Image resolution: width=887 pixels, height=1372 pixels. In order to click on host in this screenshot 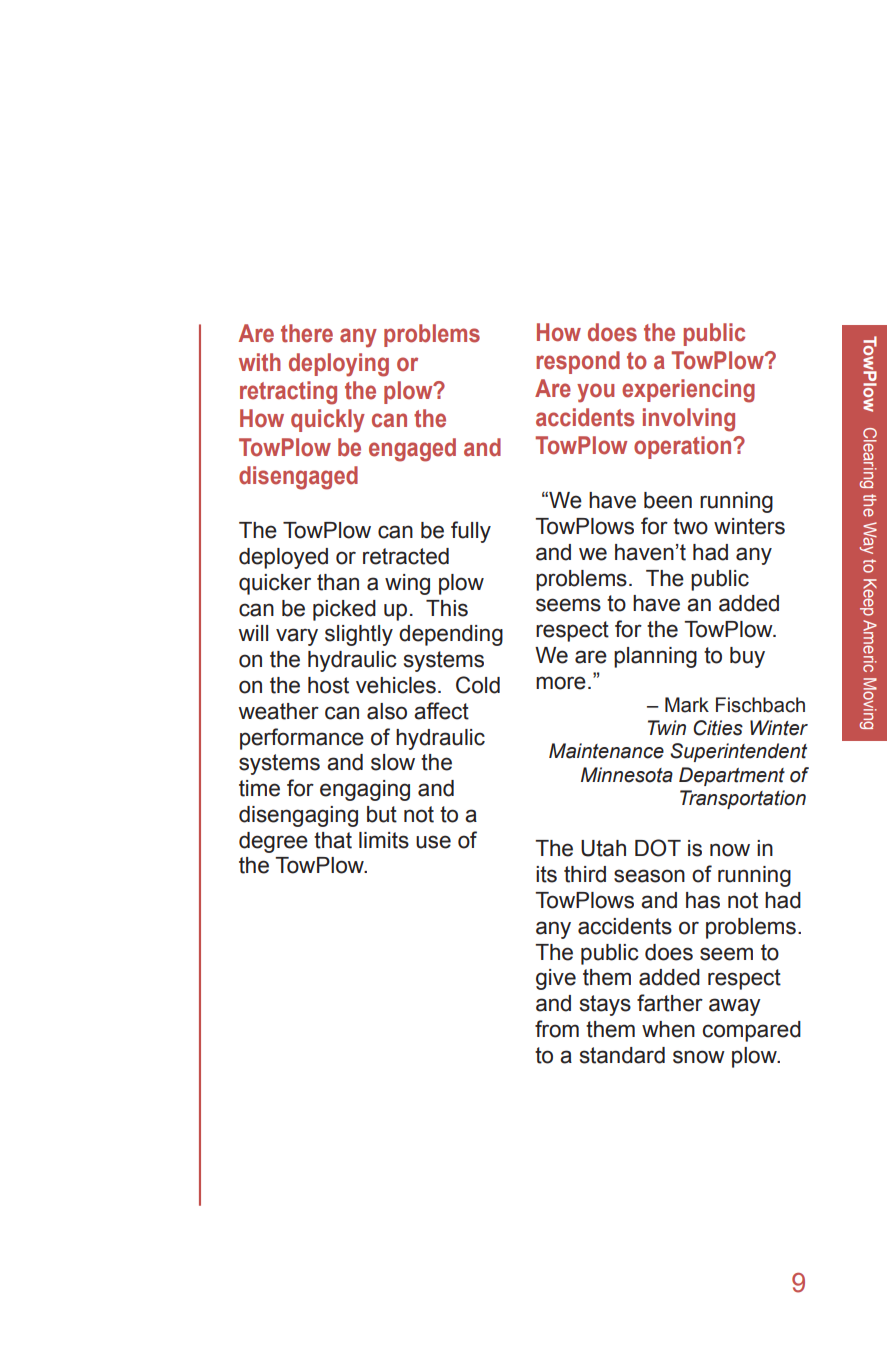, I will do `click(328, 685)`.
